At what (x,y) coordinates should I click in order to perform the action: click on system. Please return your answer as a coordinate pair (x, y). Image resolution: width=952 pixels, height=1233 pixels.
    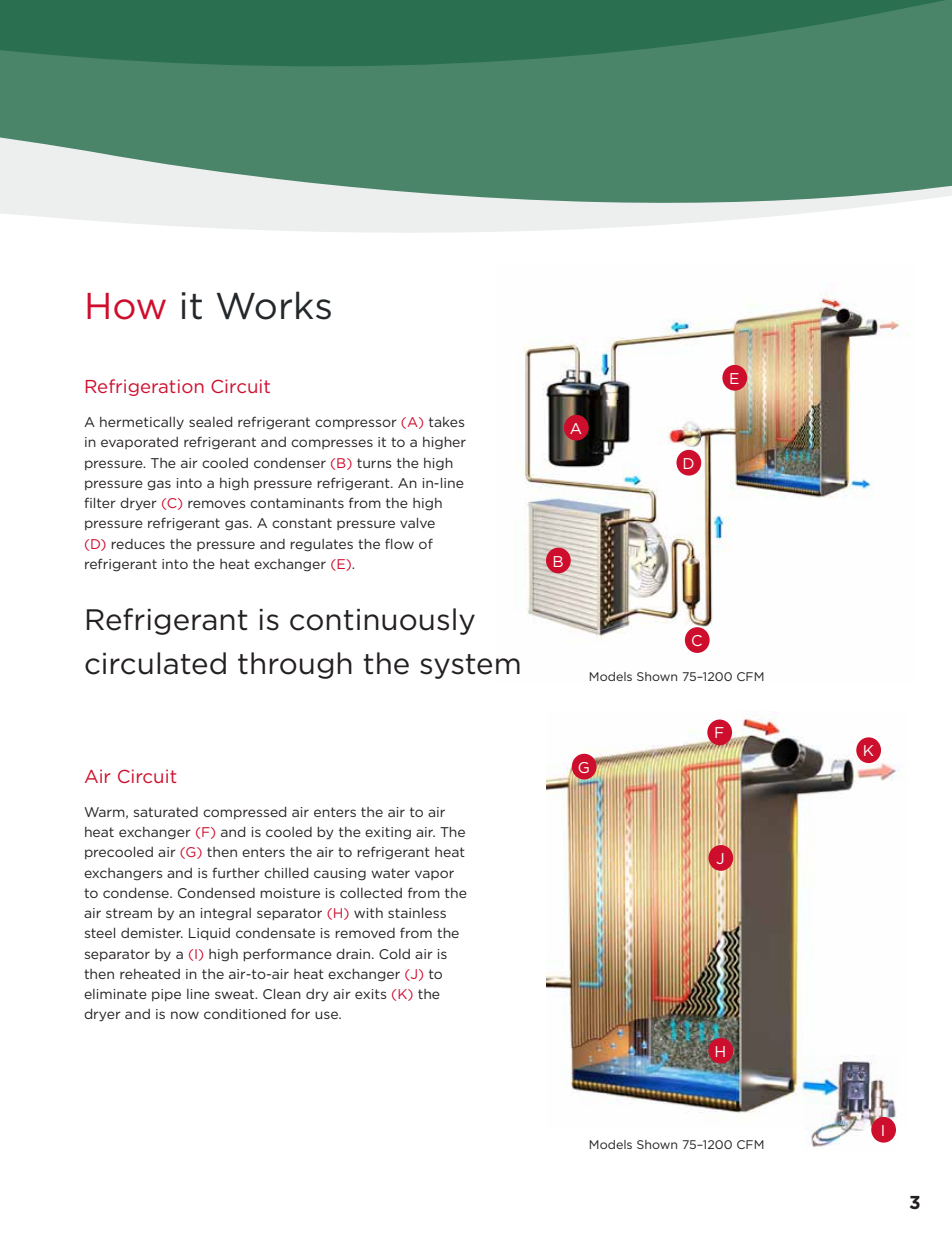
    Looking at the image, I should click on (470, 666).
